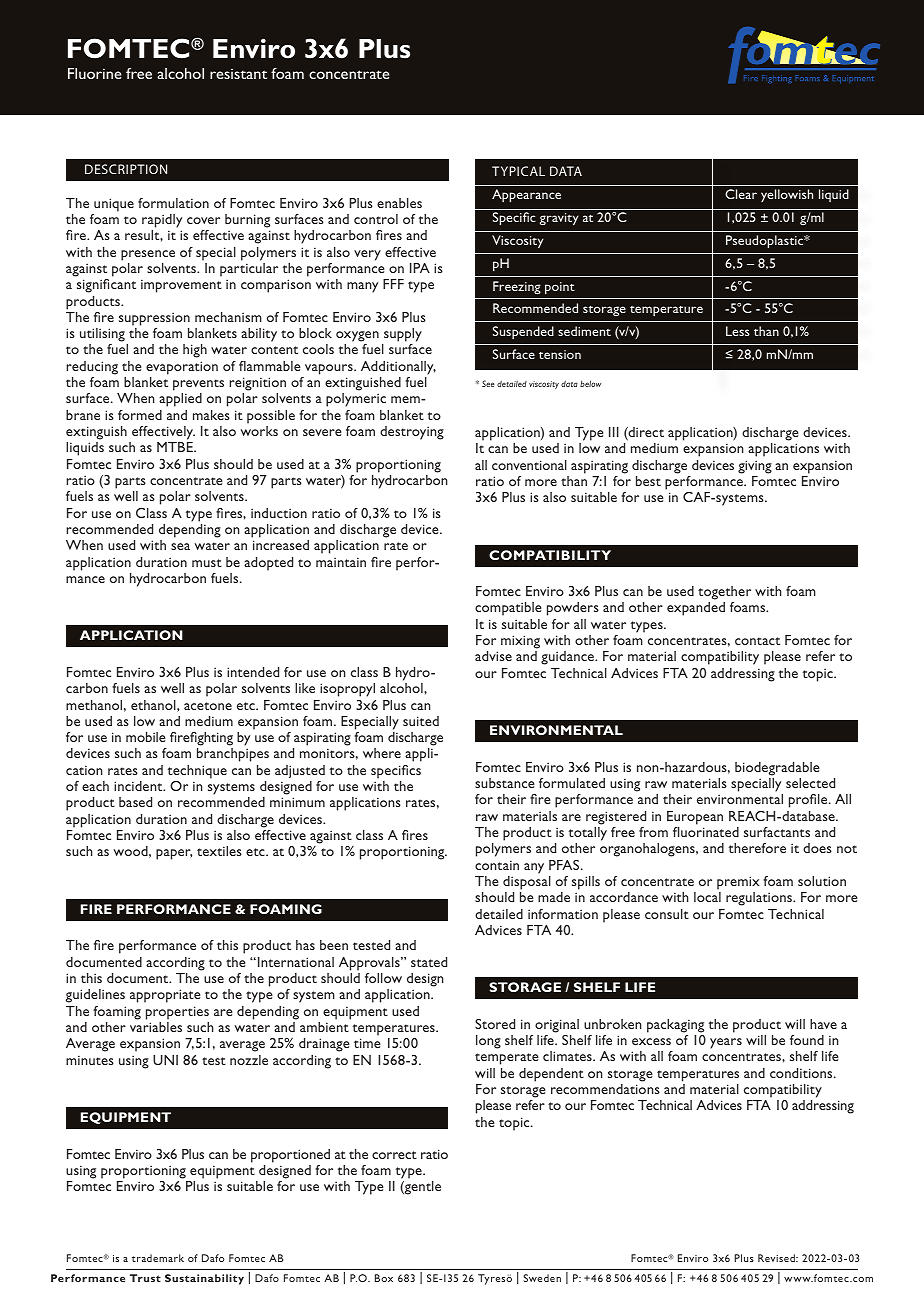  Describe the element at coordinates (518, 171) in the screenshot. I see `TYPICAL` at that location.
